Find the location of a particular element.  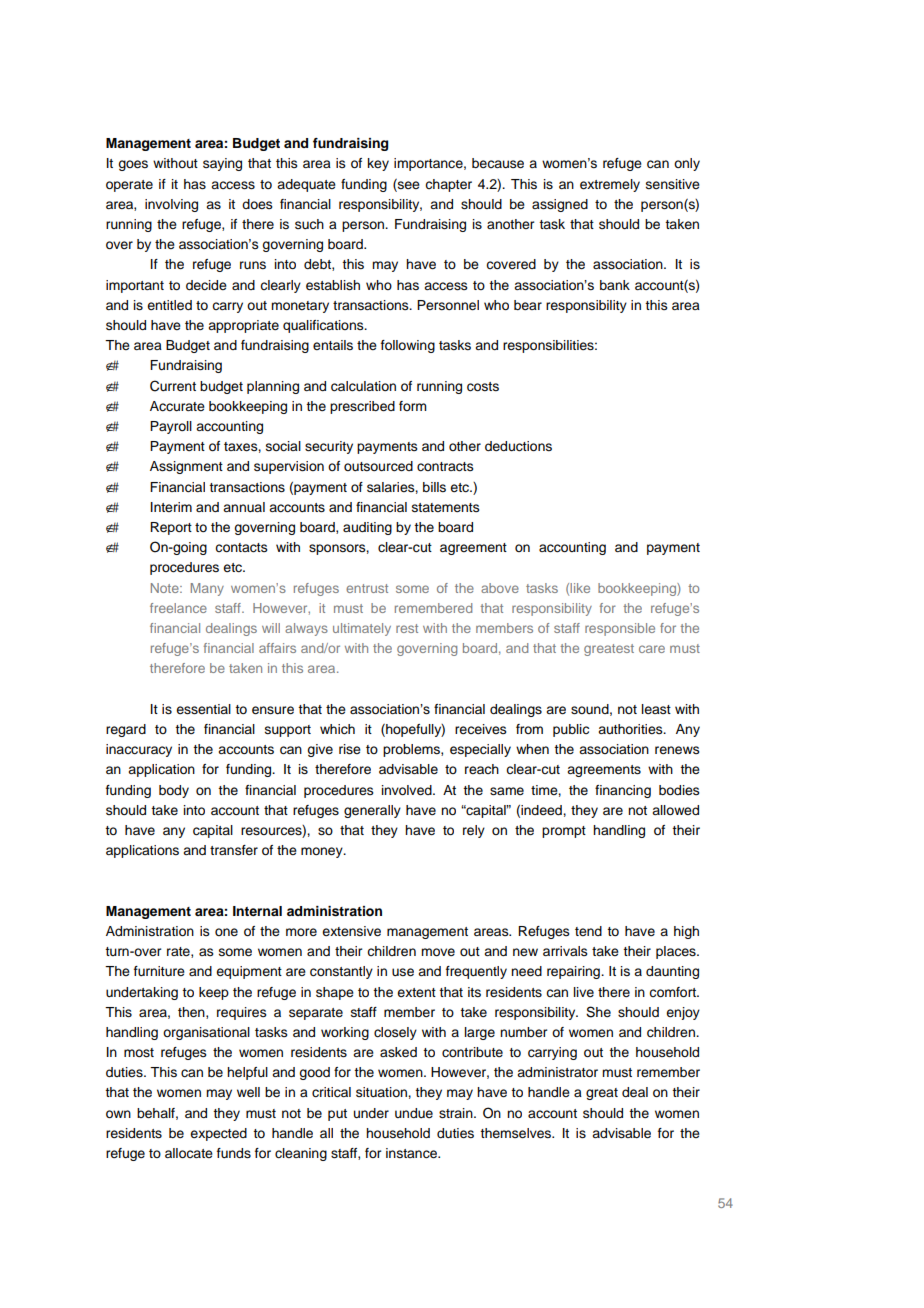

Interim is located at coordinates (171, 507).
